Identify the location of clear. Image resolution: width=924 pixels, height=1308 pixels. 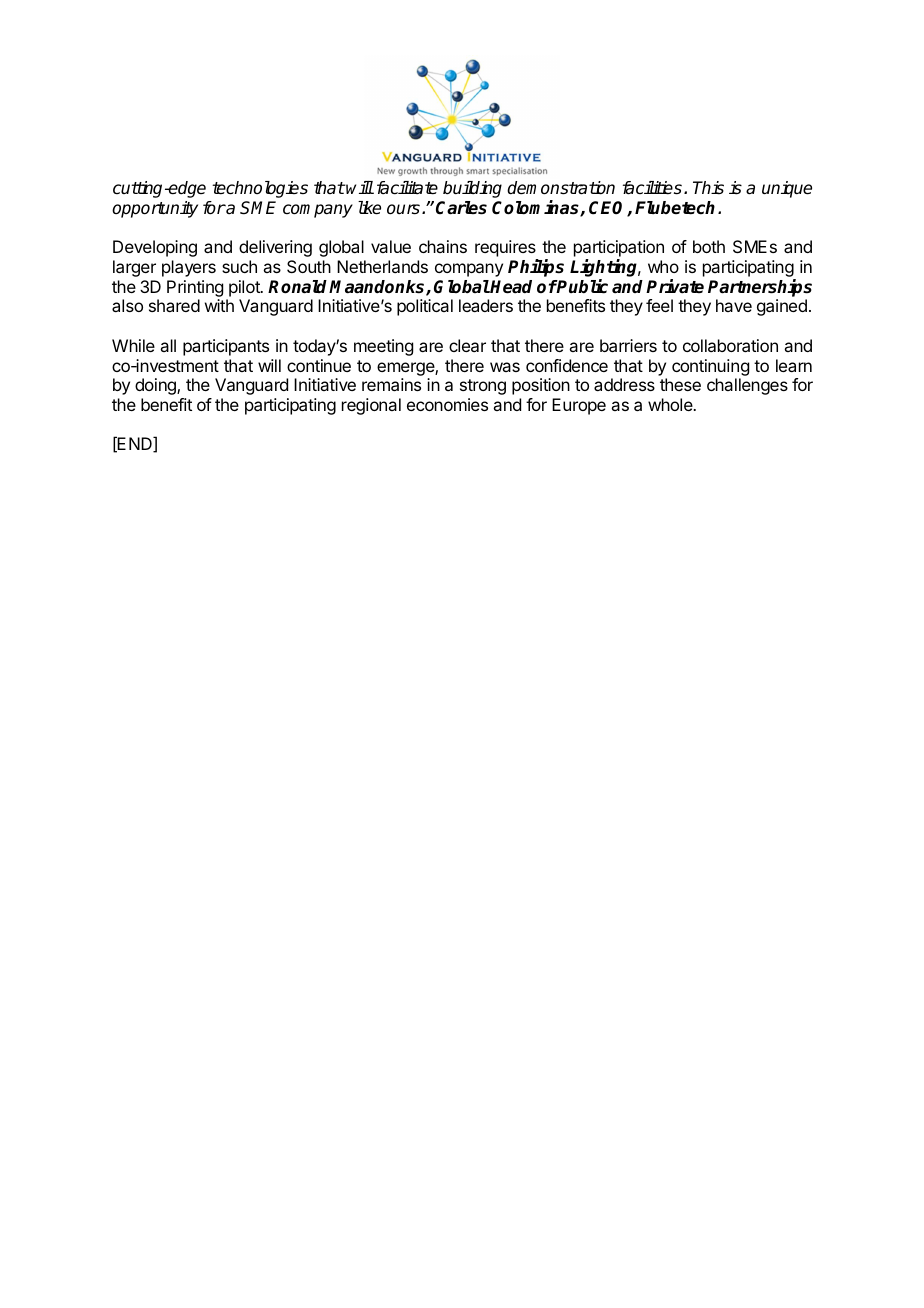
(467, 345).
